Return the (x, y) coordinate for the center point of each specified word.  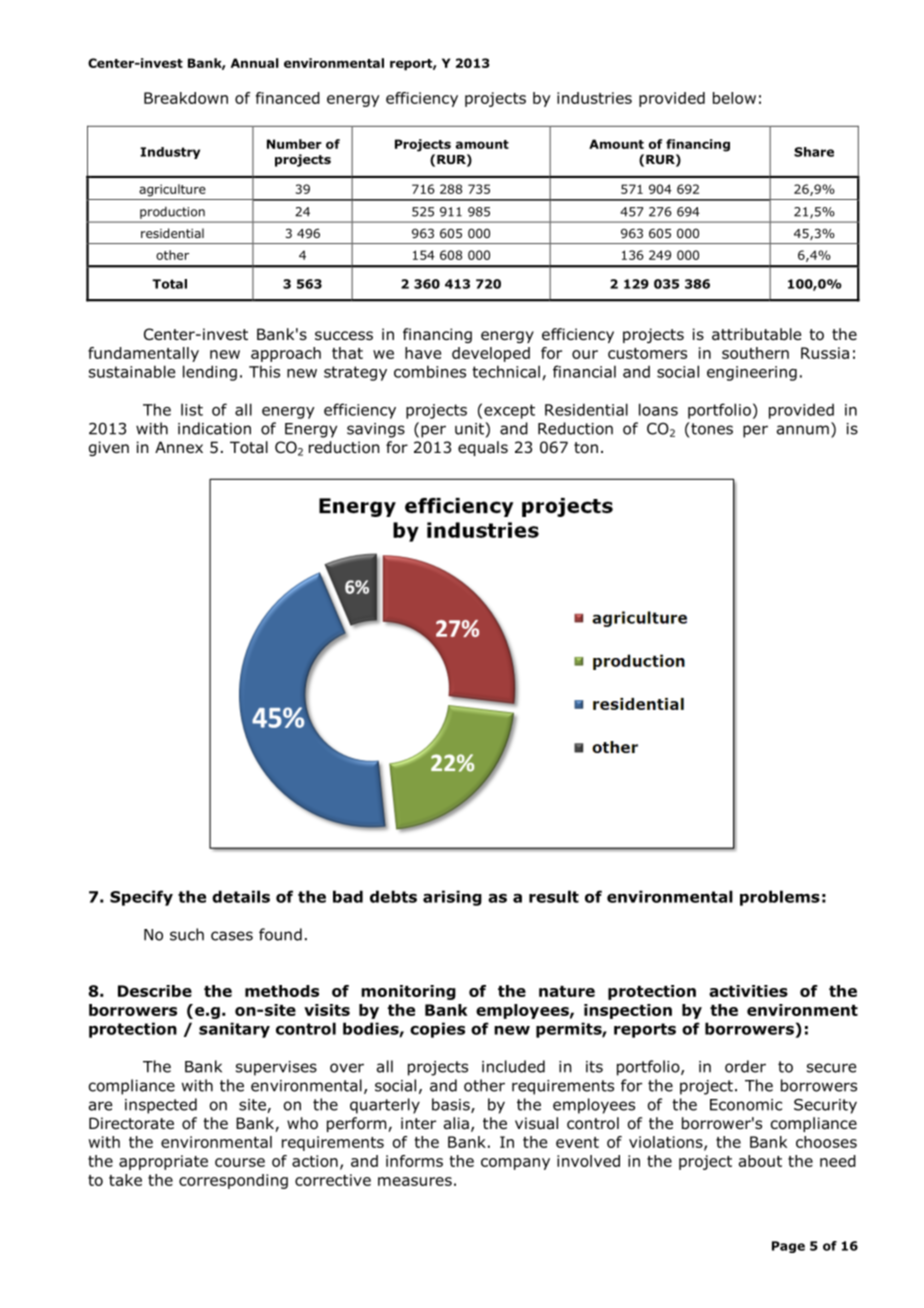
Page (788, 1247)
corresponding (233, 1181)
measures (415, 1181)
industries (594, 98)
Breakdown (186, 98)
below (734, 98)
